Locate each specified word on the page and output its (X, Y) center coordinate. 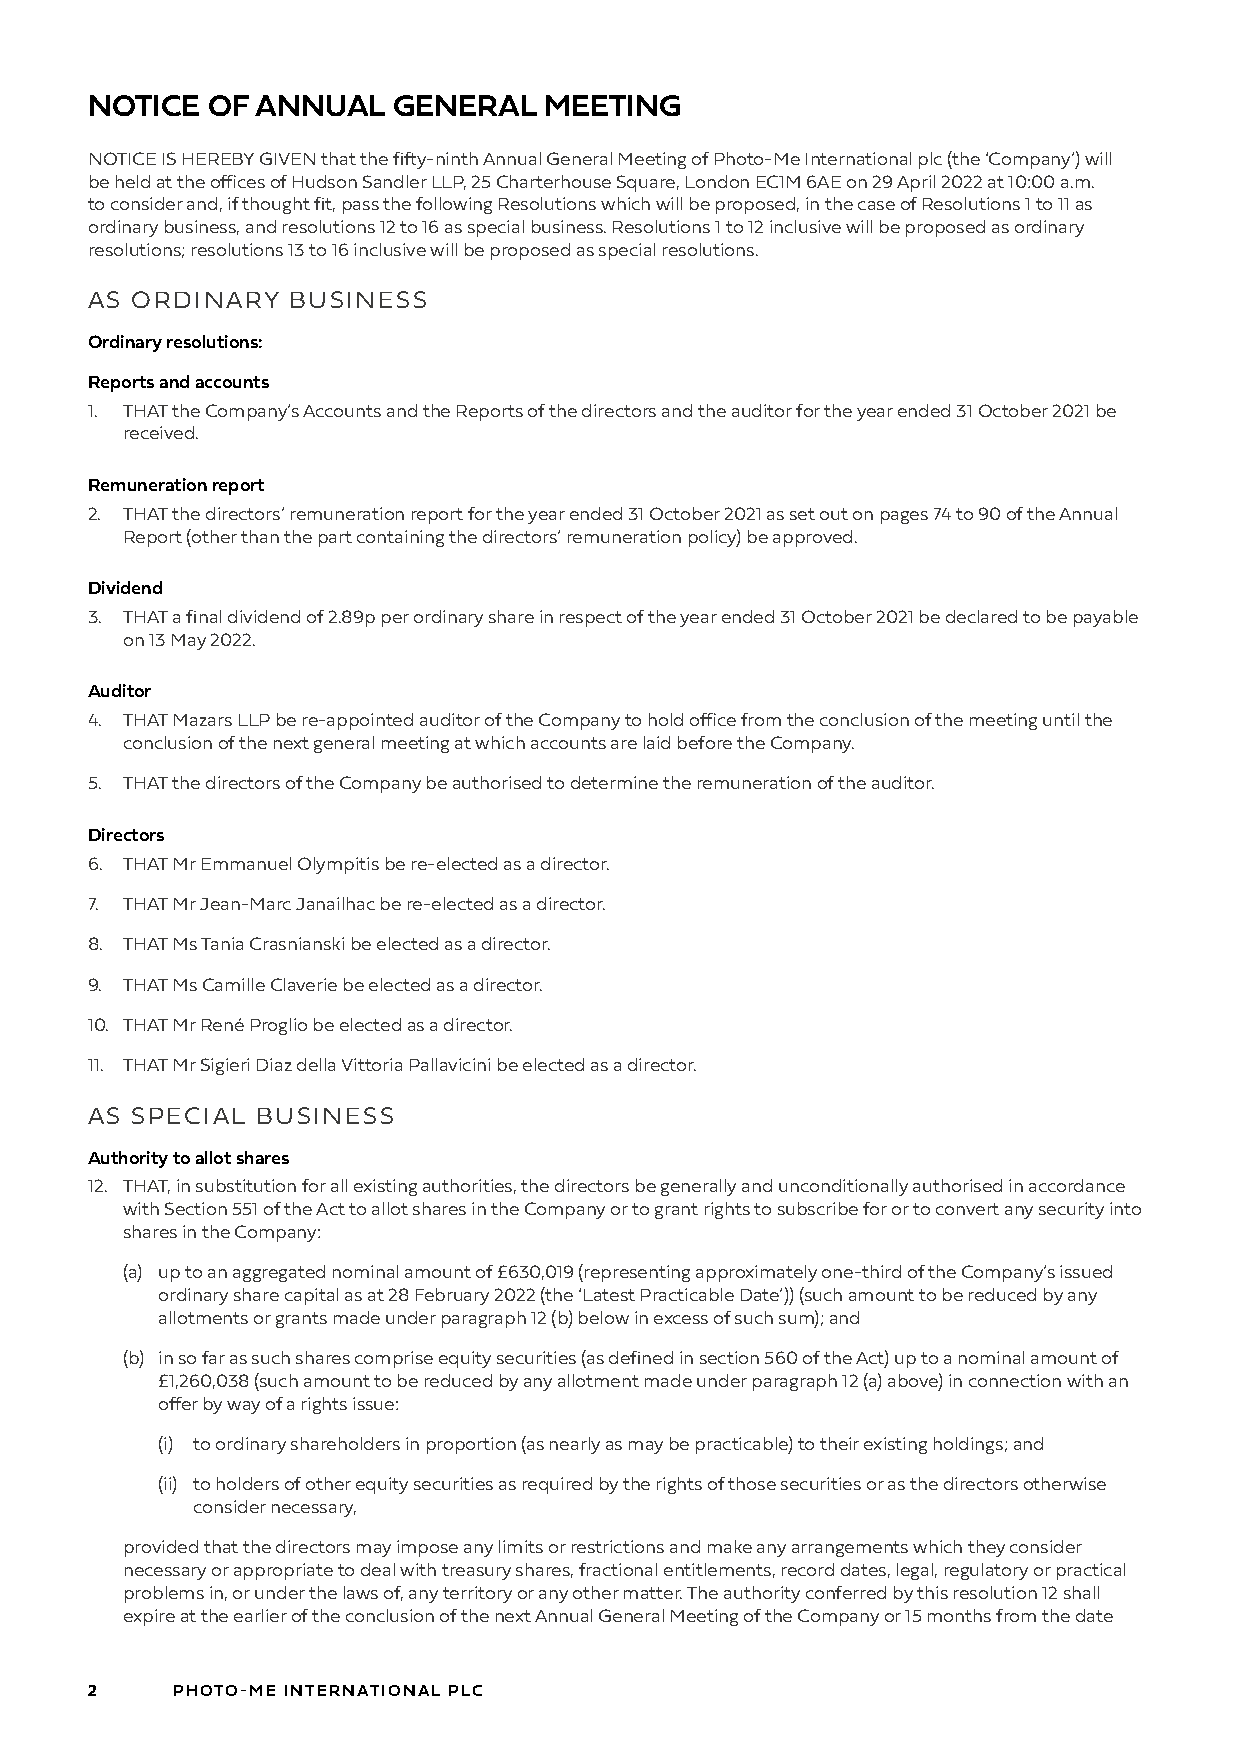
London (717, 181)
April (916, 183)
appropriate (283, 1571)
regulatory (986, 1571)
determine (614, 782)
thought (276, 205)
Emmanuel (246, 863)
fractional (618, 1569)
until (1061, 719)
